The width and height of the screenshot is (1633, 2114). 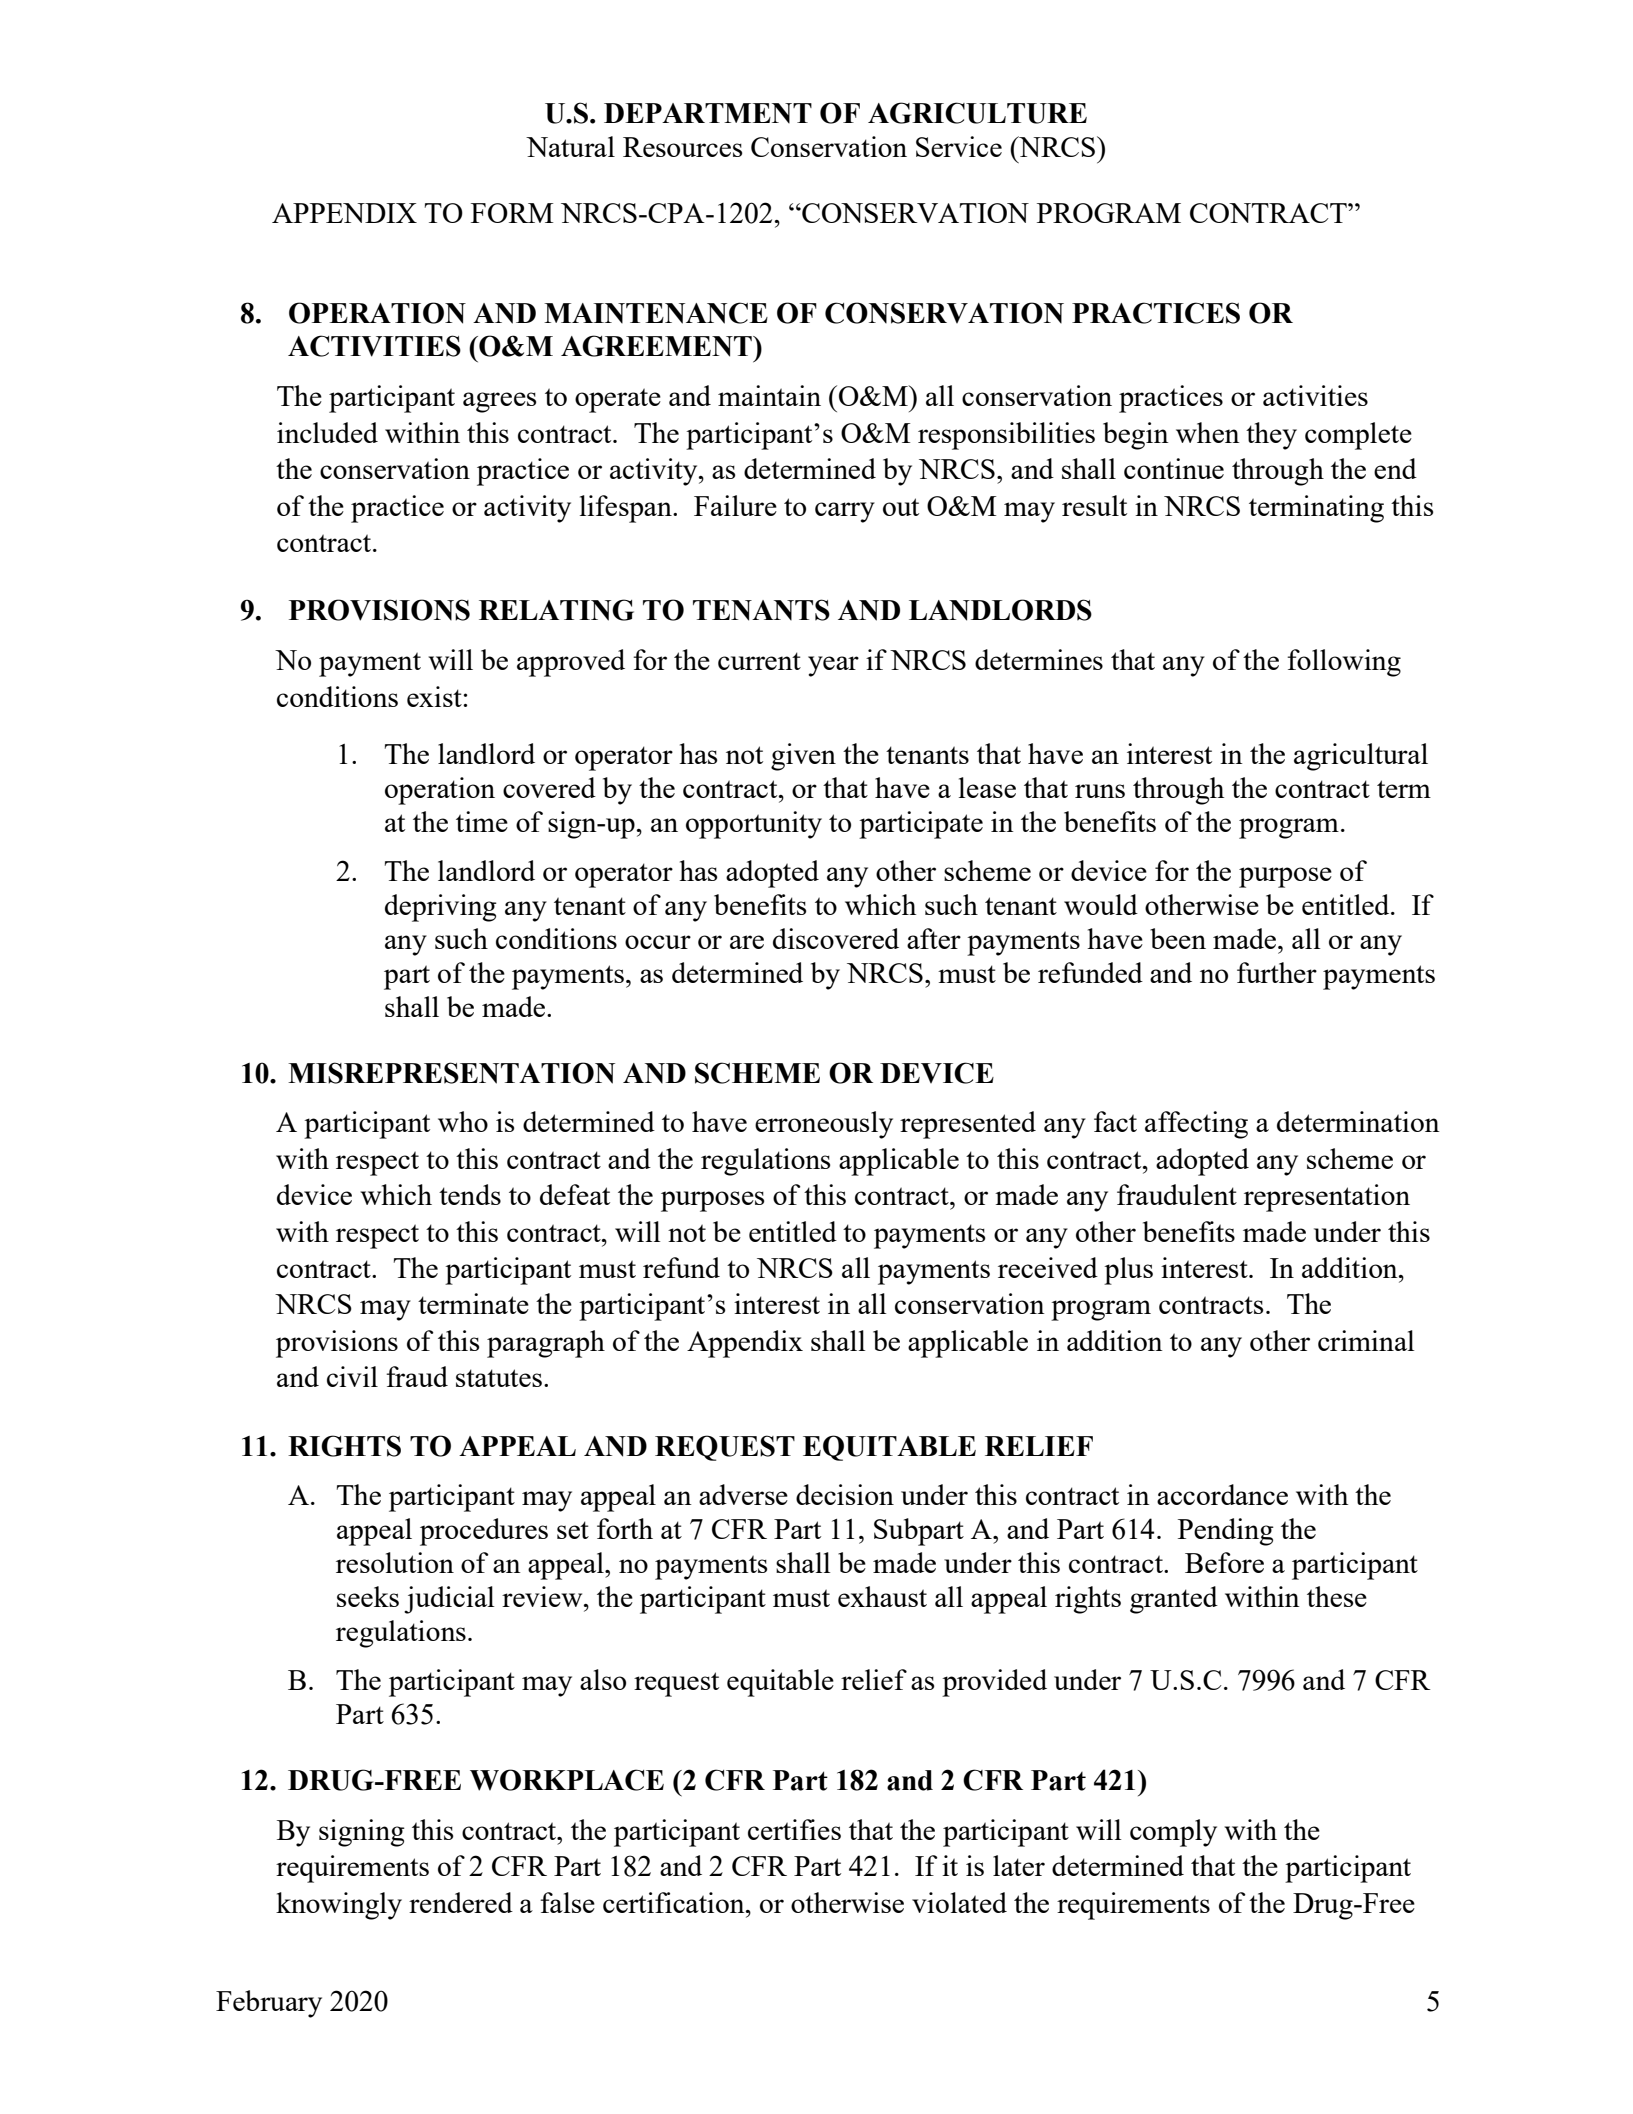 What do you see at coordinates (794, 1829) in the screenshot?
I see `certifies` at bounding box center [794, 1829].
